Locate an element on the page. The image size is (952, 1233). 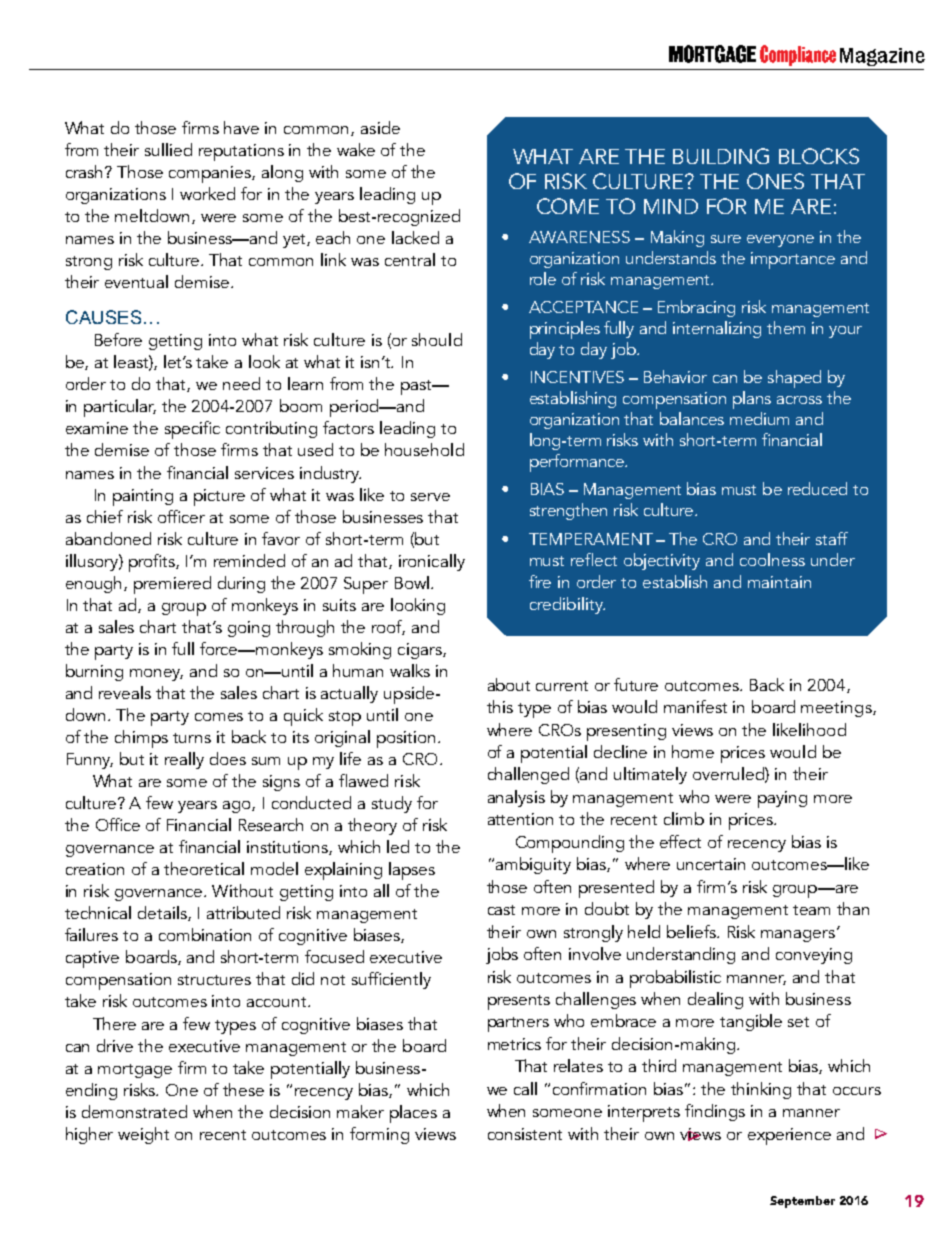
manifest is located at coordinates (695, 706).
